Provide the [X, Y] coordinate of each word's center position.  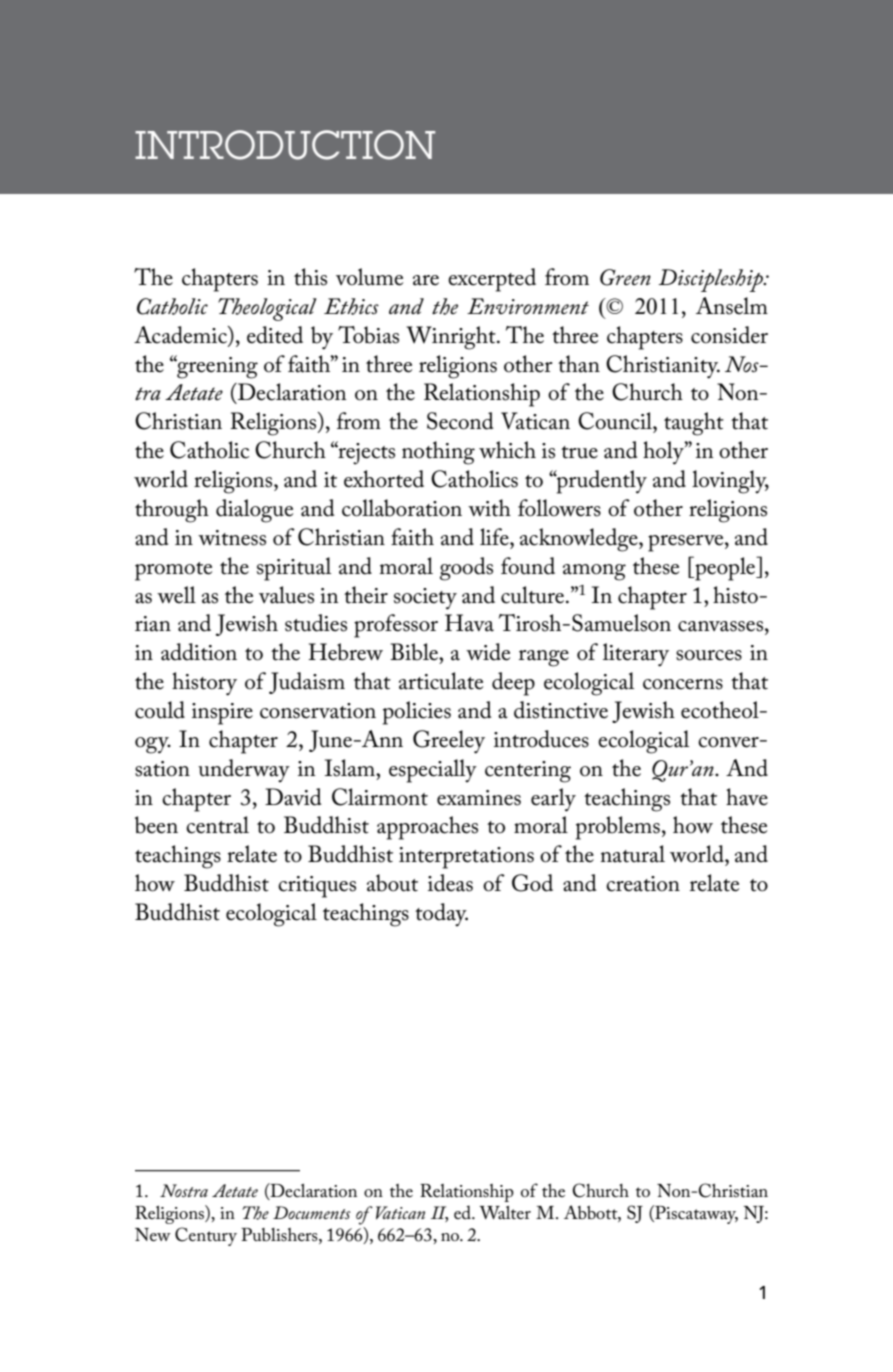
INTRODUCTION [285, 145]
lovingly [730, 482]
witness [232, 538]
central [217, 825]
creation [643, 884]
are [426, 280]
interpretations [466, 858]
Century [206, 1236]
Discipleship [711, 280]
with [489, 508]
